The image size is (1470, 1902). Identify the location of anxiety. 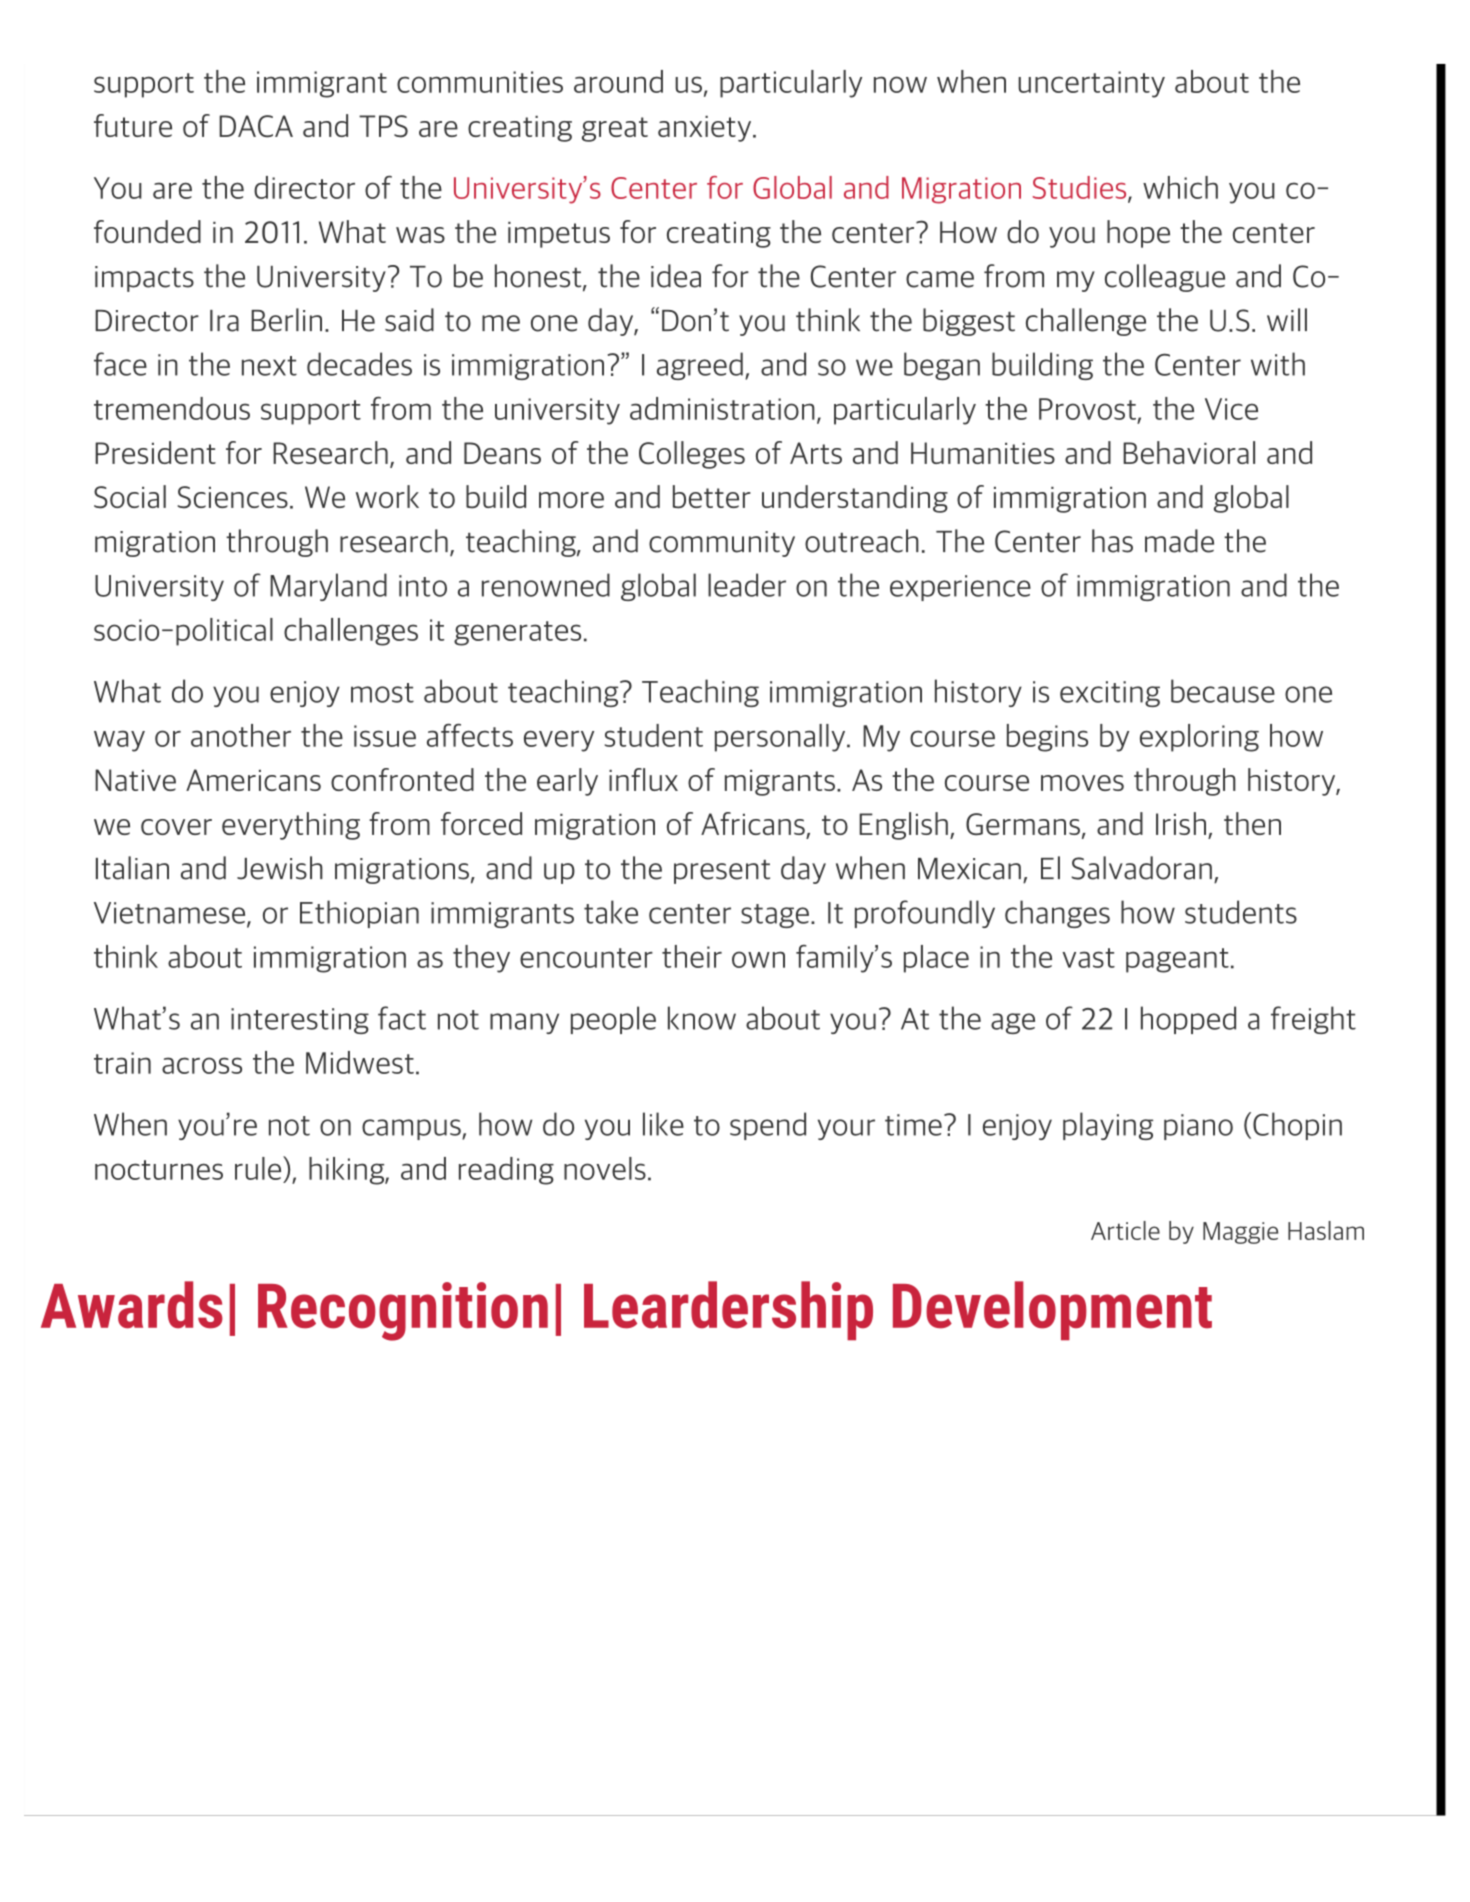
(706, 129).
